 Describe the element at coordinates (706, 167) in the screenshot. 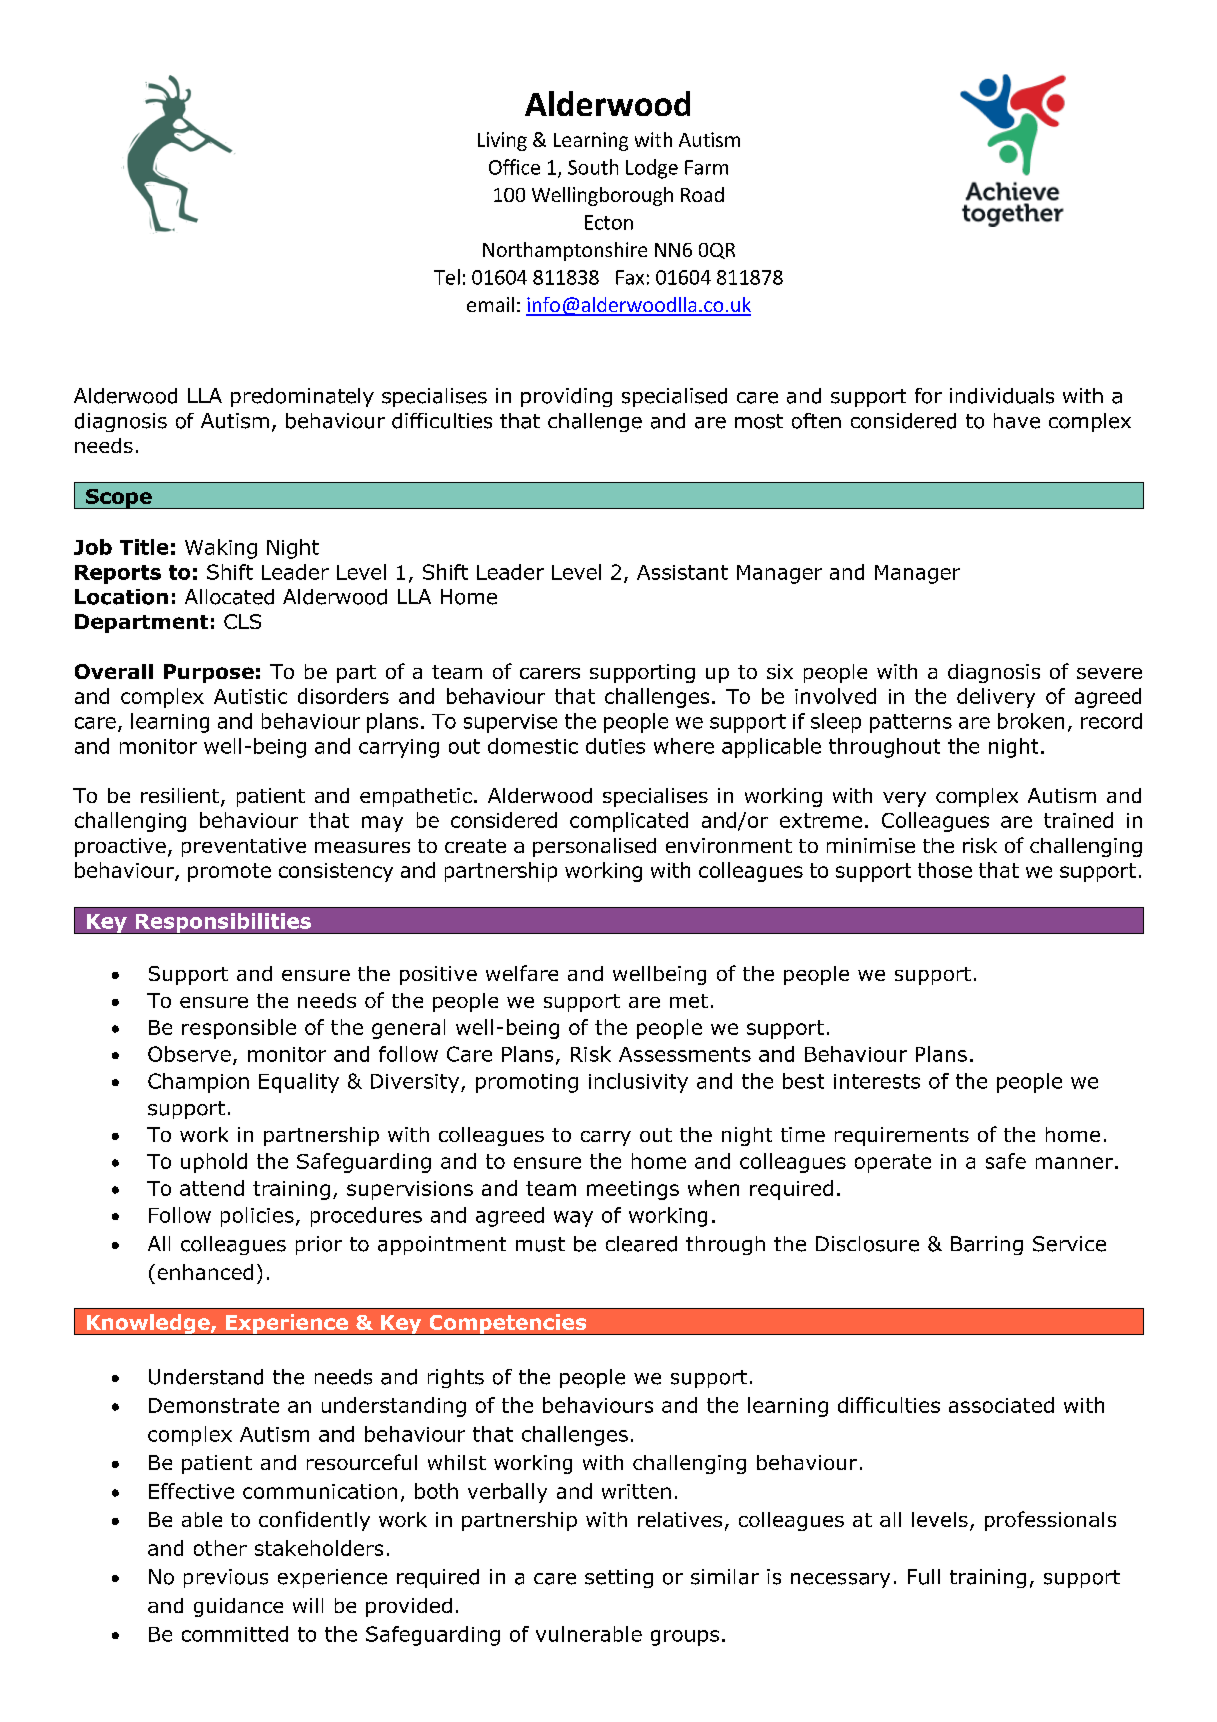

I see `Farm` at that location.
